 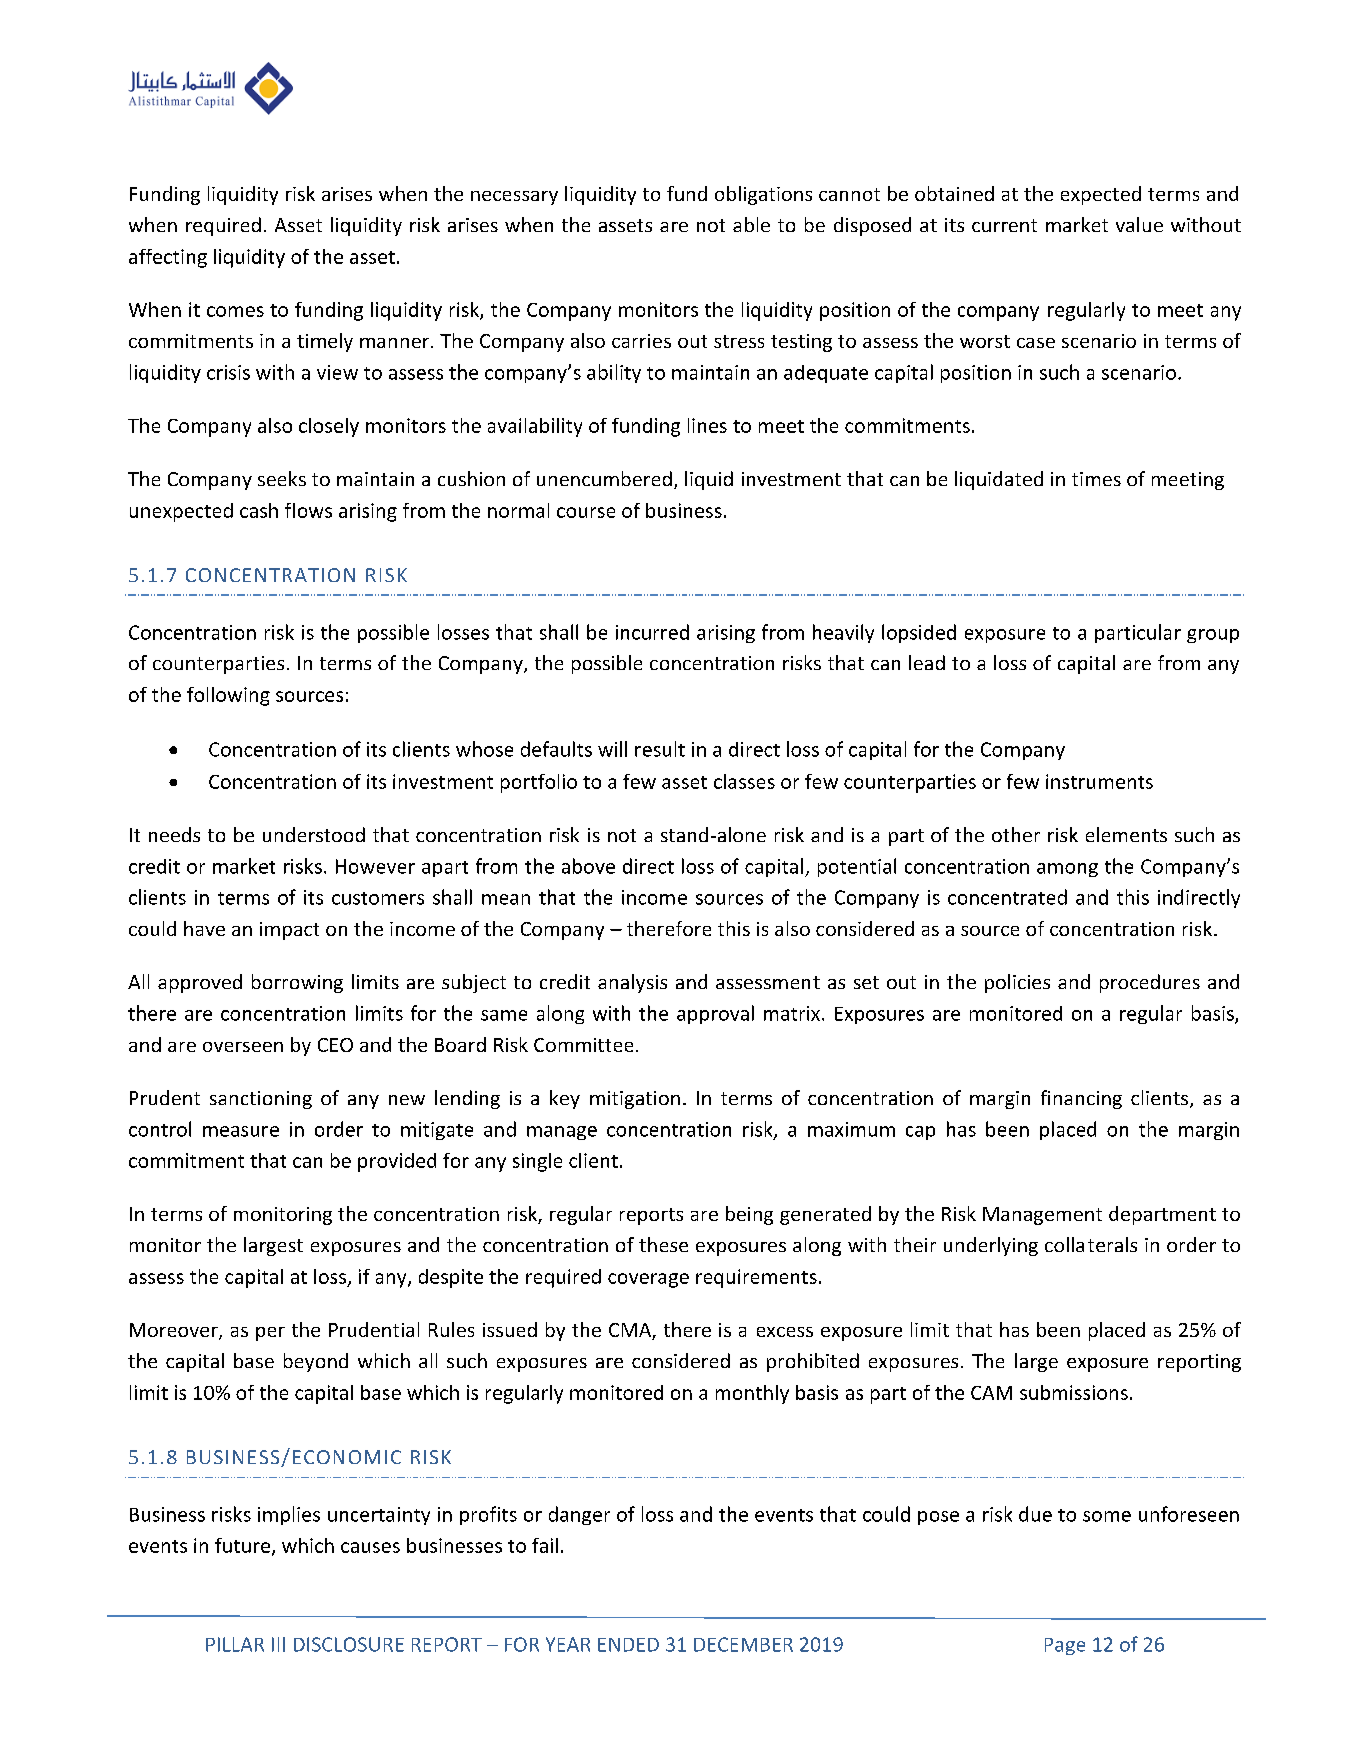 I want to click on III, so click(x=278, y=1644).
